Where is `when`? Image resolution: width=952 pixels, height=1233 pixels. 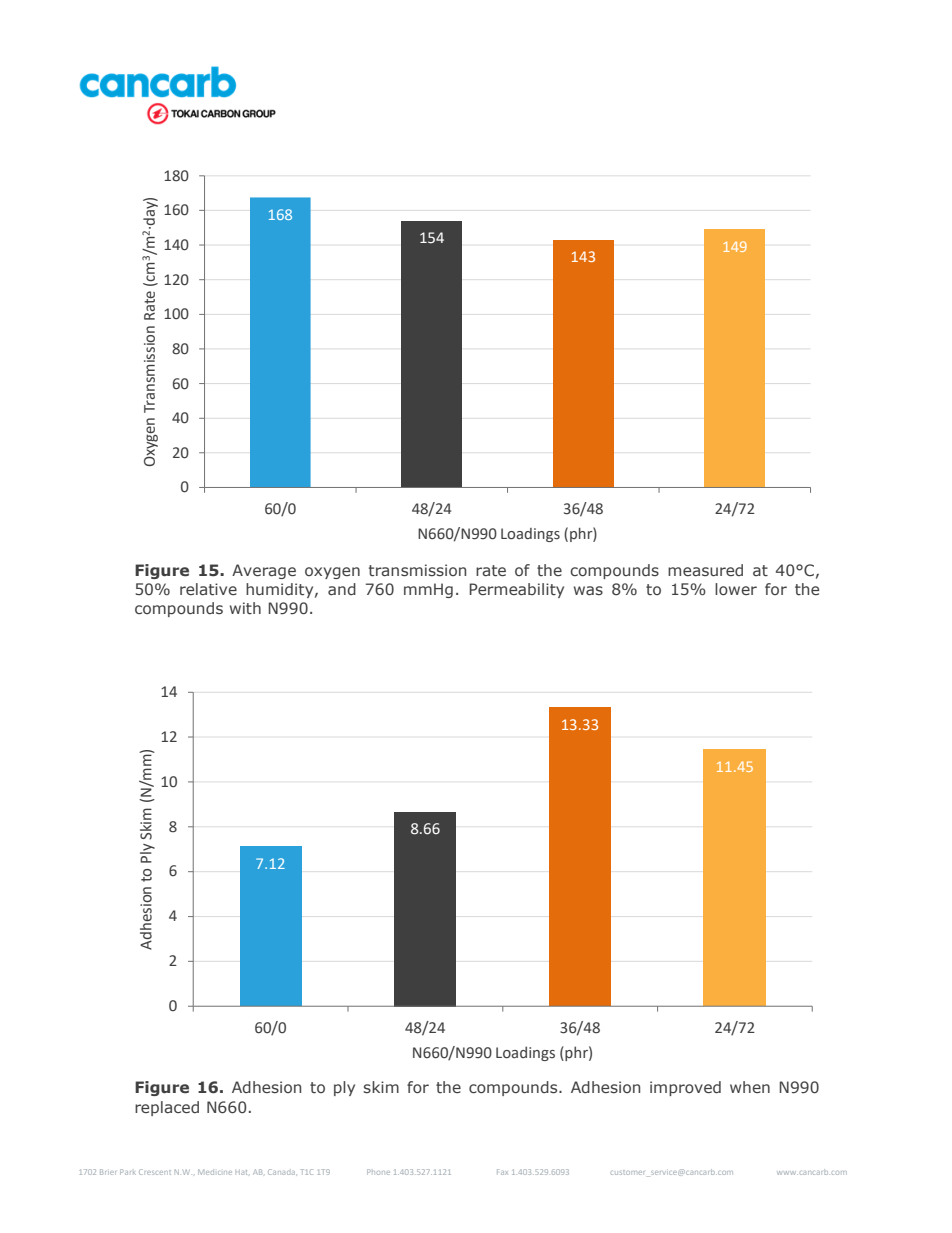 when is located at coordinates (750, 1087).
